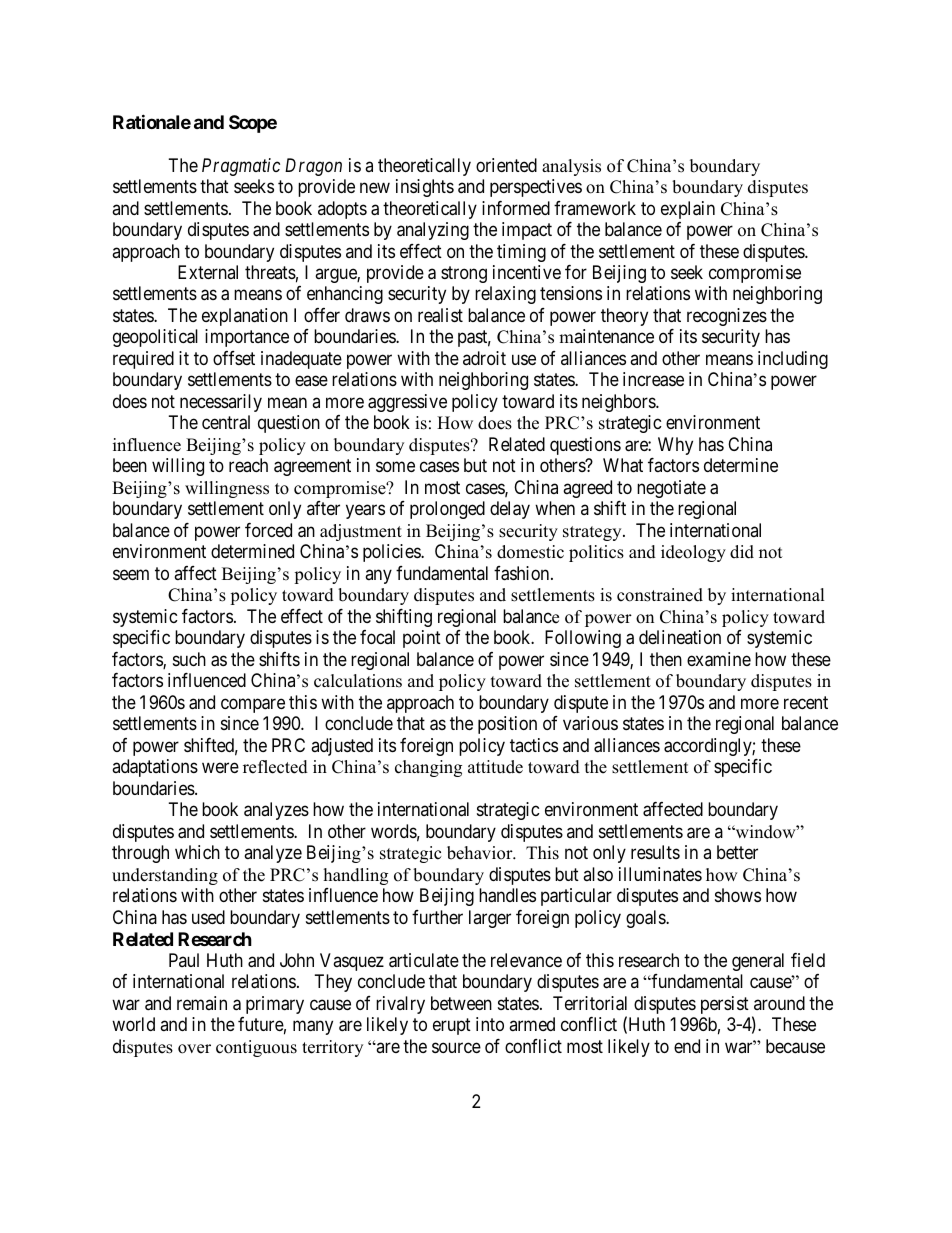 The image size is (952, 1233). Describe the element at coordinates (202, 1003) in the document. I see `remain` at that location.
